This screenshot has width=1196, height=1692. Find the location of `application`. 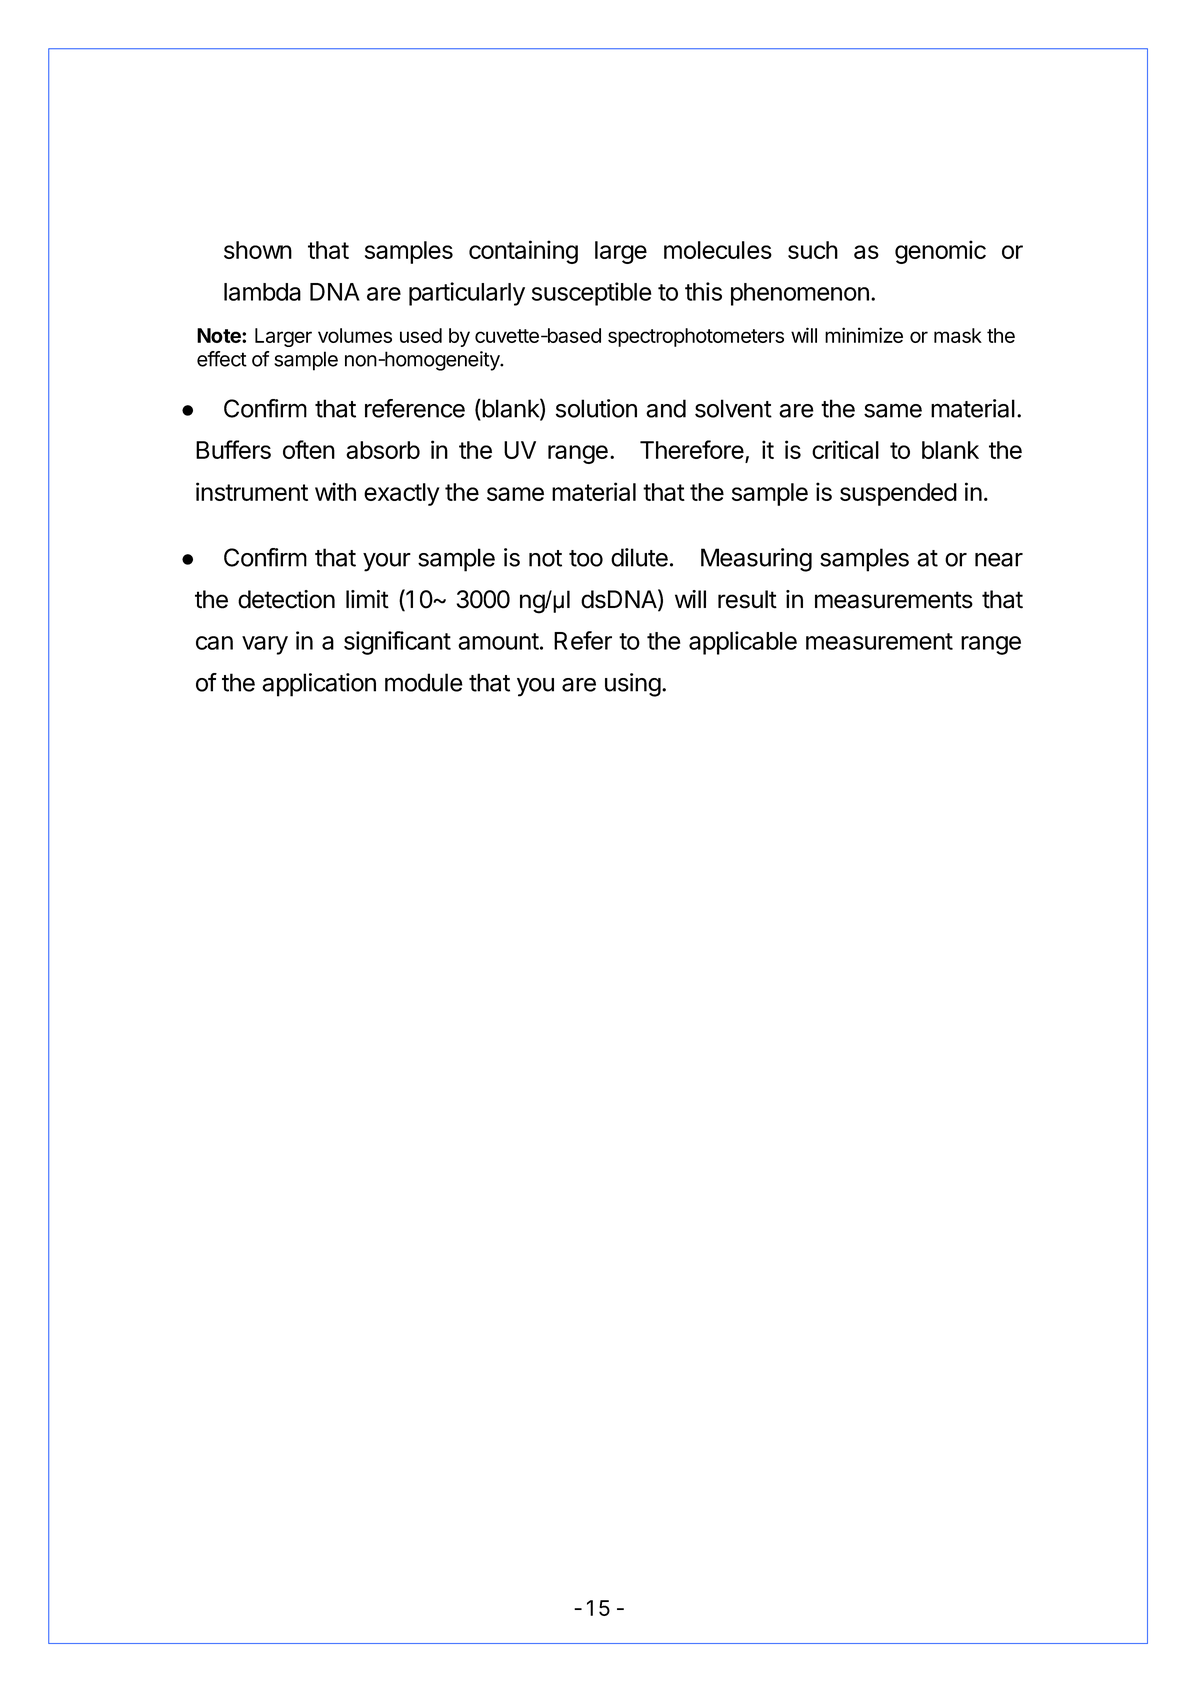

application is located at coordinates (319, 685).
